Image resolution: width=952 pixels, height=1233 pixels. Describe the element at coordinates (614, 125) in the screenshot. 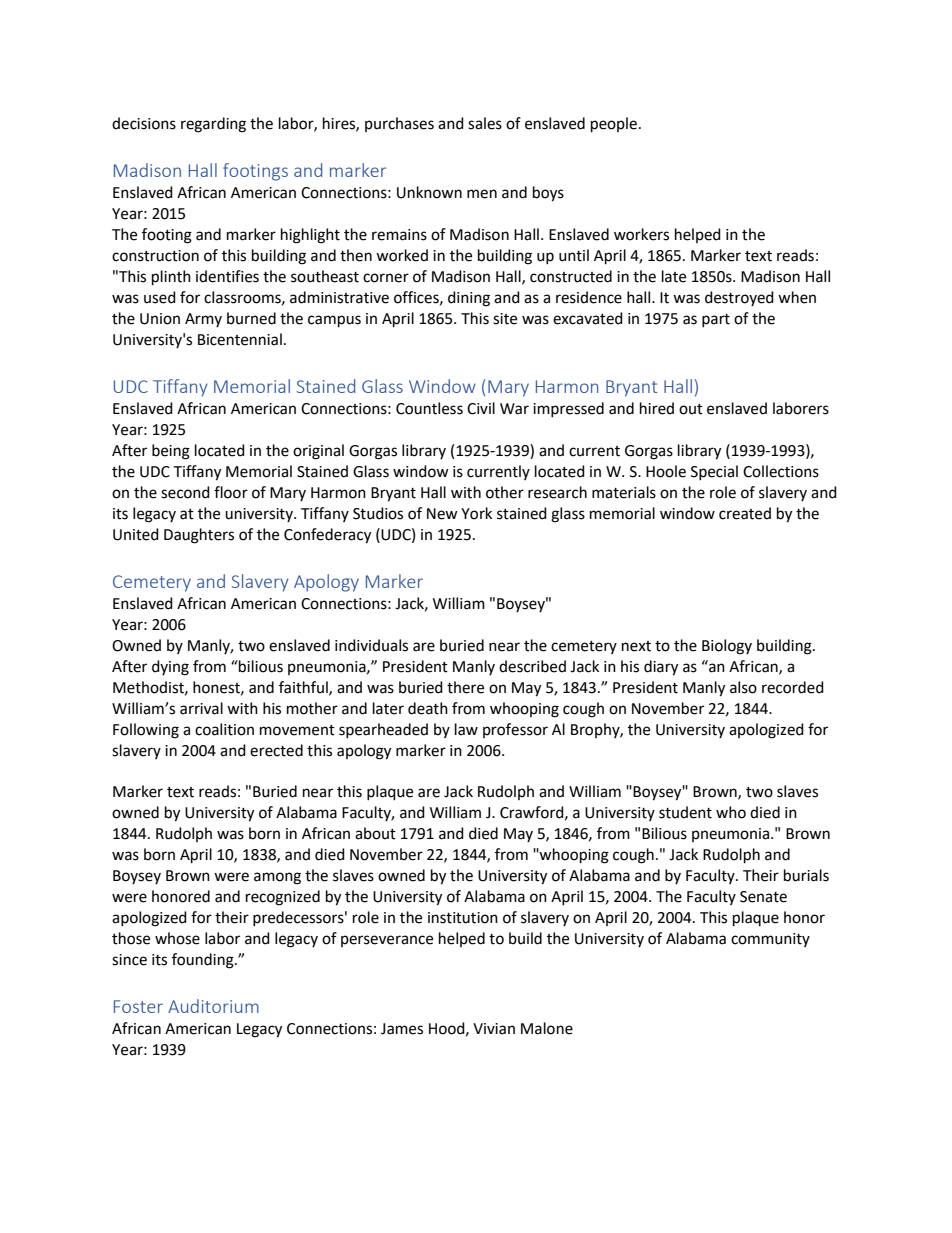

I see `people` at that location.
